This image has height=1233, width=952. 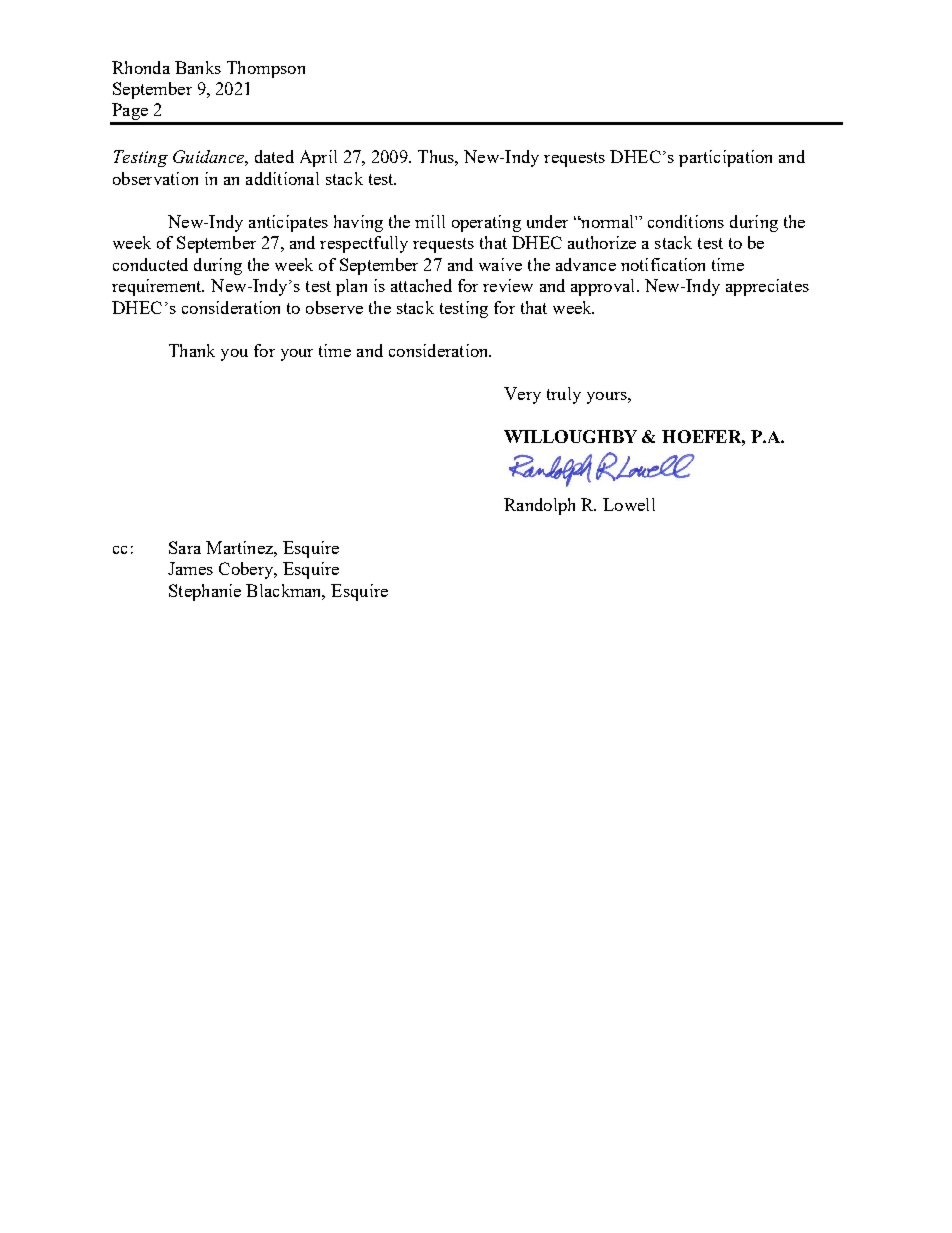 I want to click on Martinez, so click(x=240, y=547).
